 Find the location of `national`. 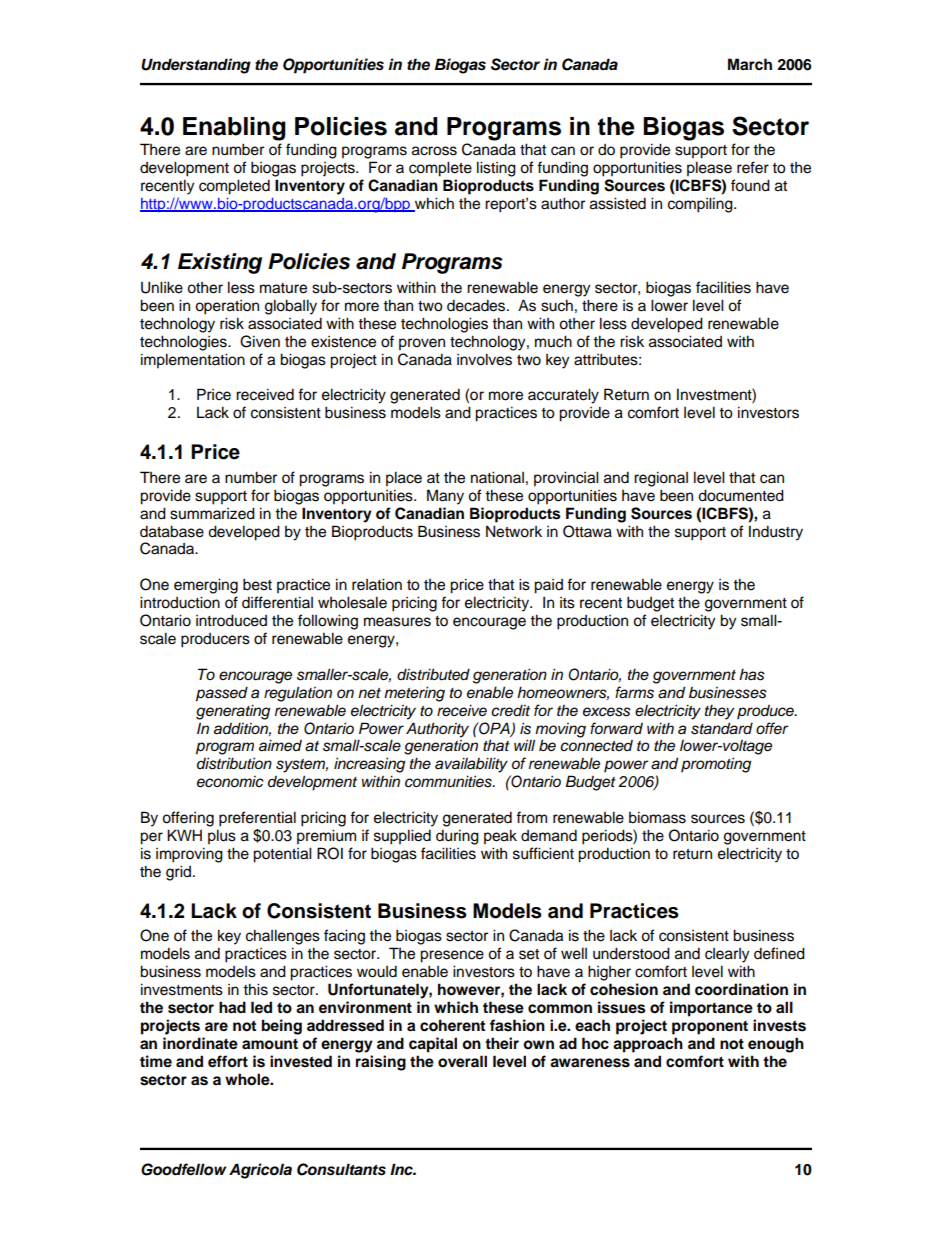

national is located at coordinates (497, 477).
